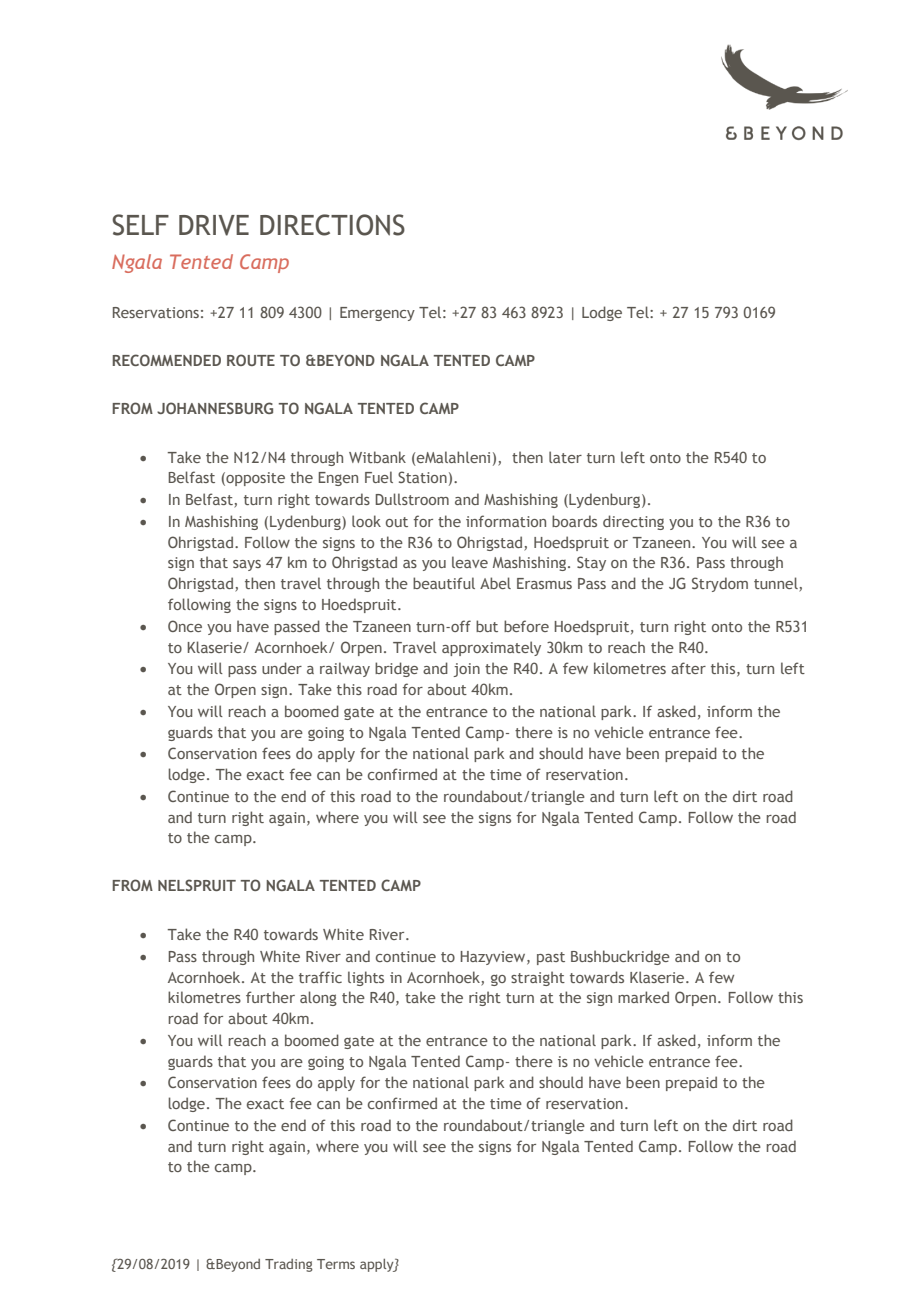 Image resolution: width=924 pixels, height=1309 pixels. What do you see at coordinates (247, 565) in the screenshot?
I see `says` at bounding box center [247, 565].
